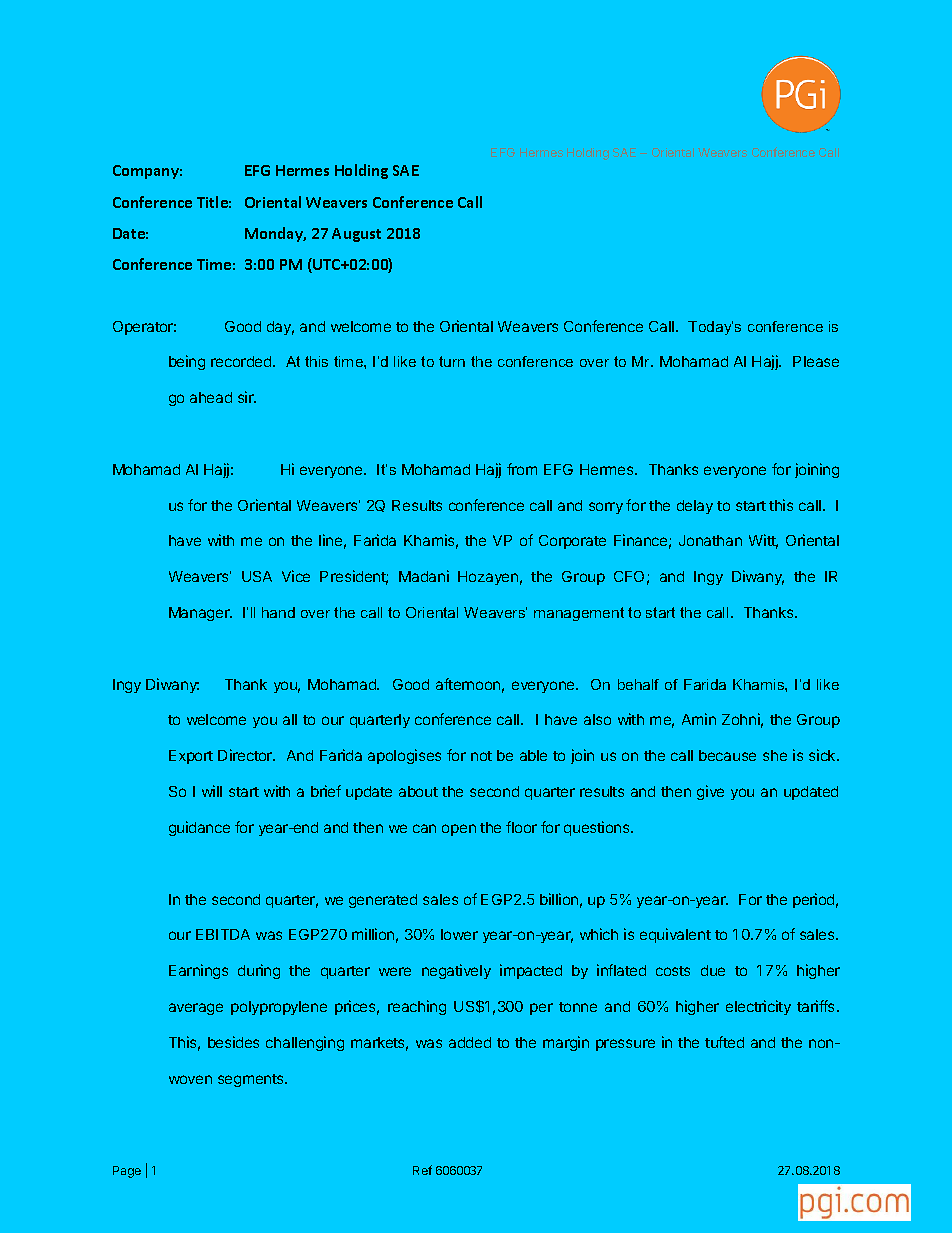  I want to click on Ref, so click(422, 1170).
